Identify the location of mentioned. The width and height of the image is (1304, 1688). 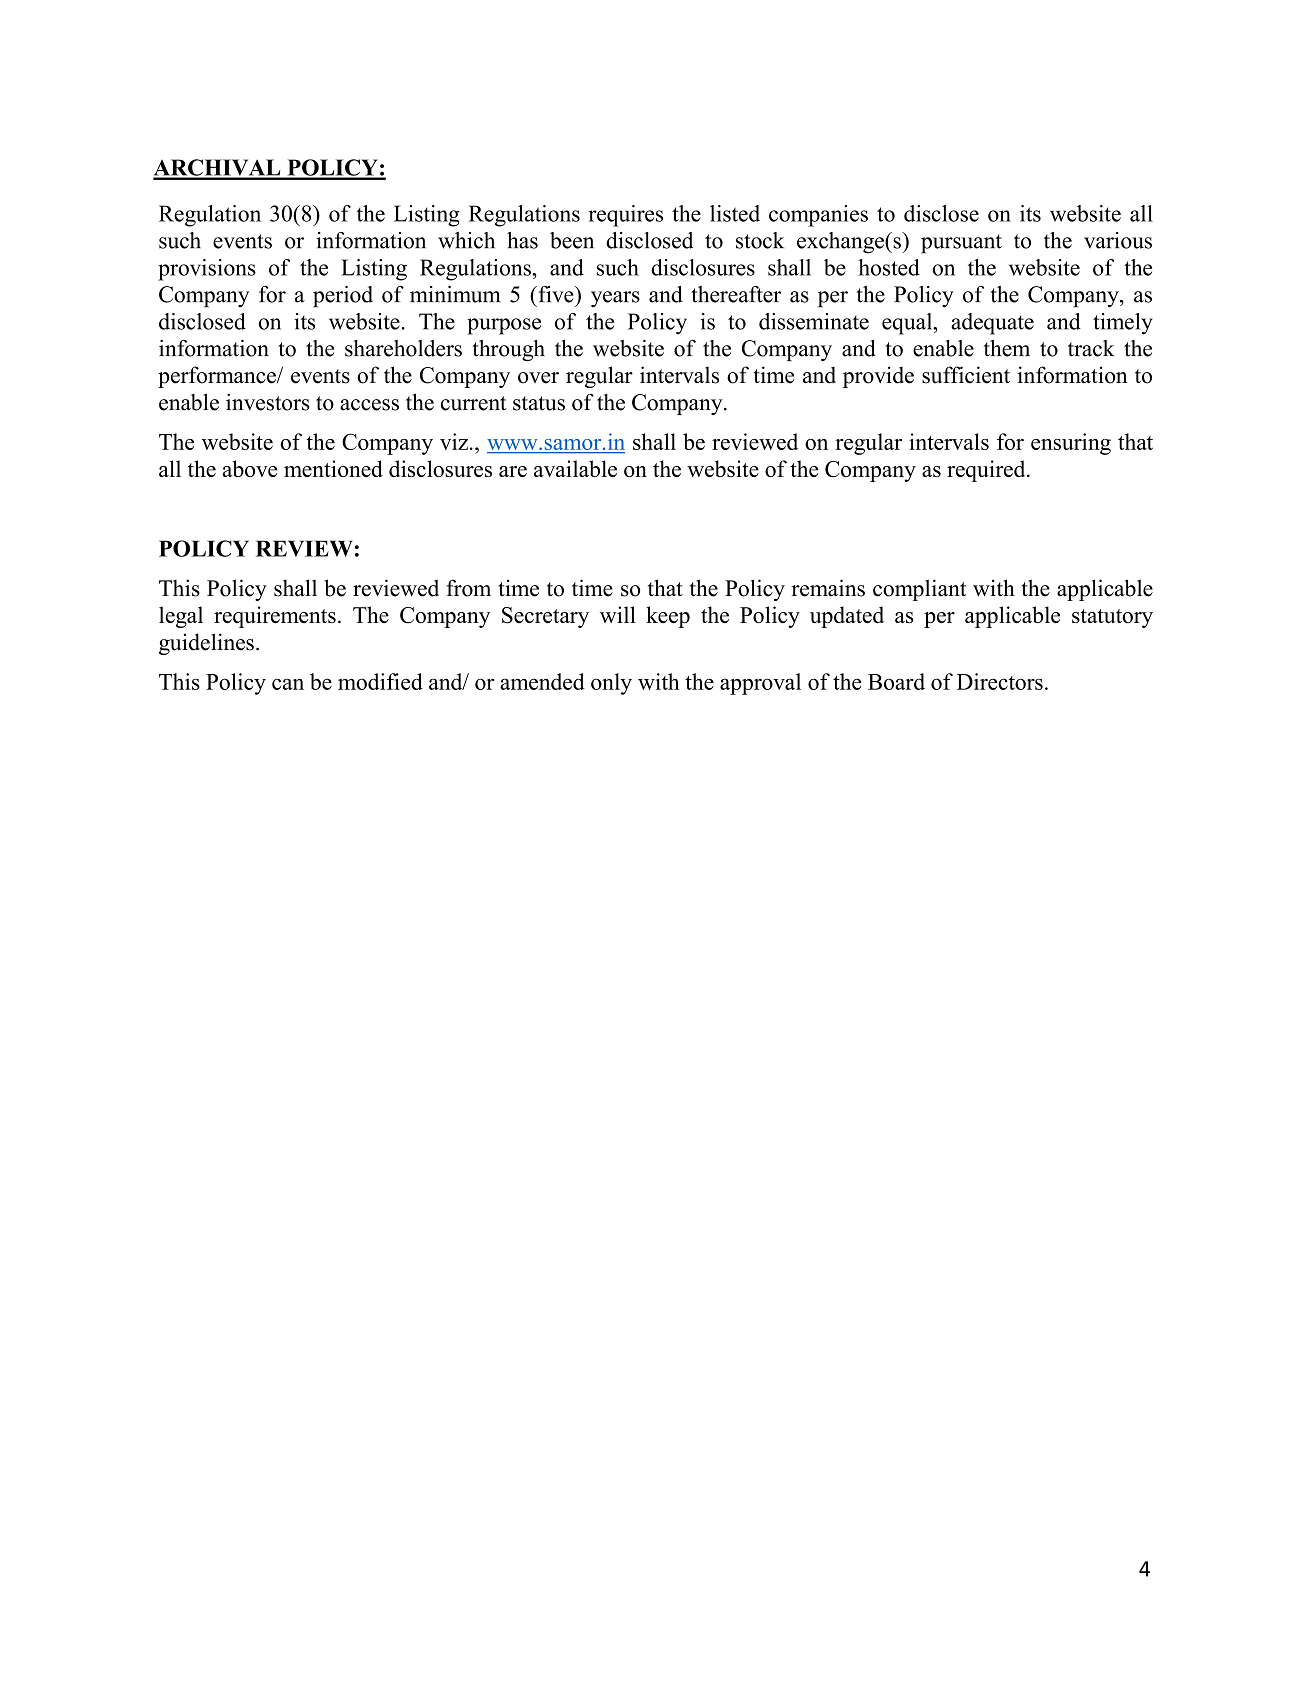
(333, 468).
